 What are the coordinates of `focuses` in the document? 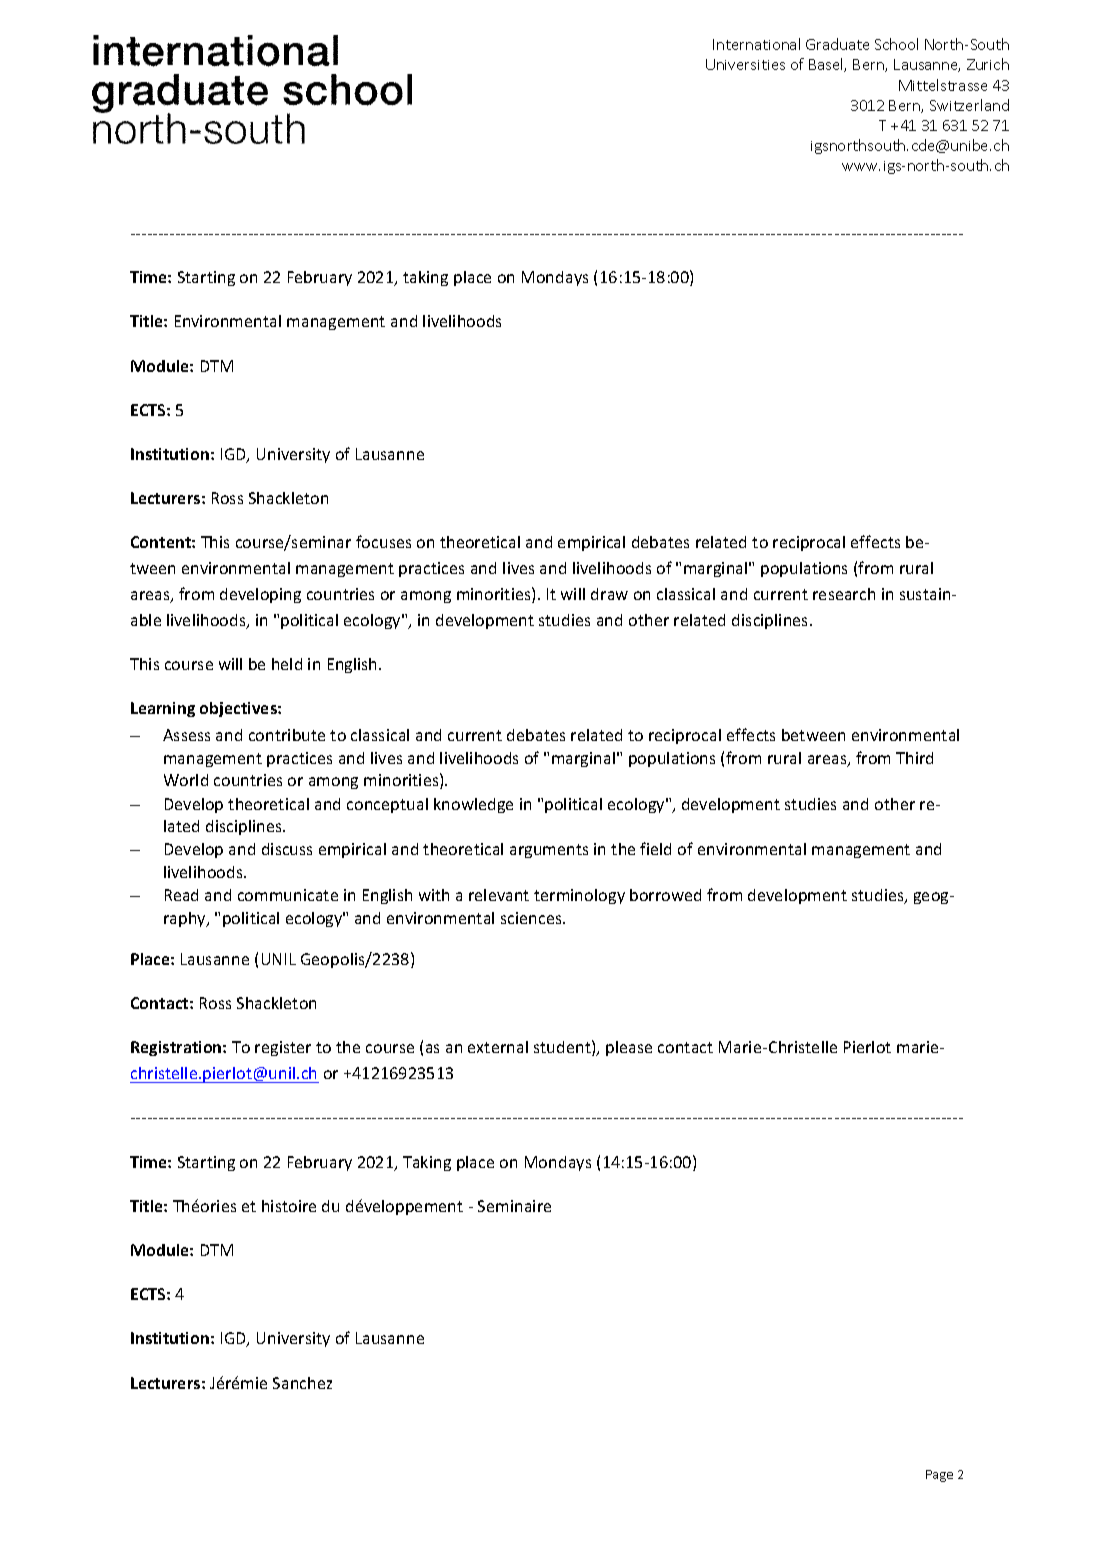 It's located at (383, 541).
